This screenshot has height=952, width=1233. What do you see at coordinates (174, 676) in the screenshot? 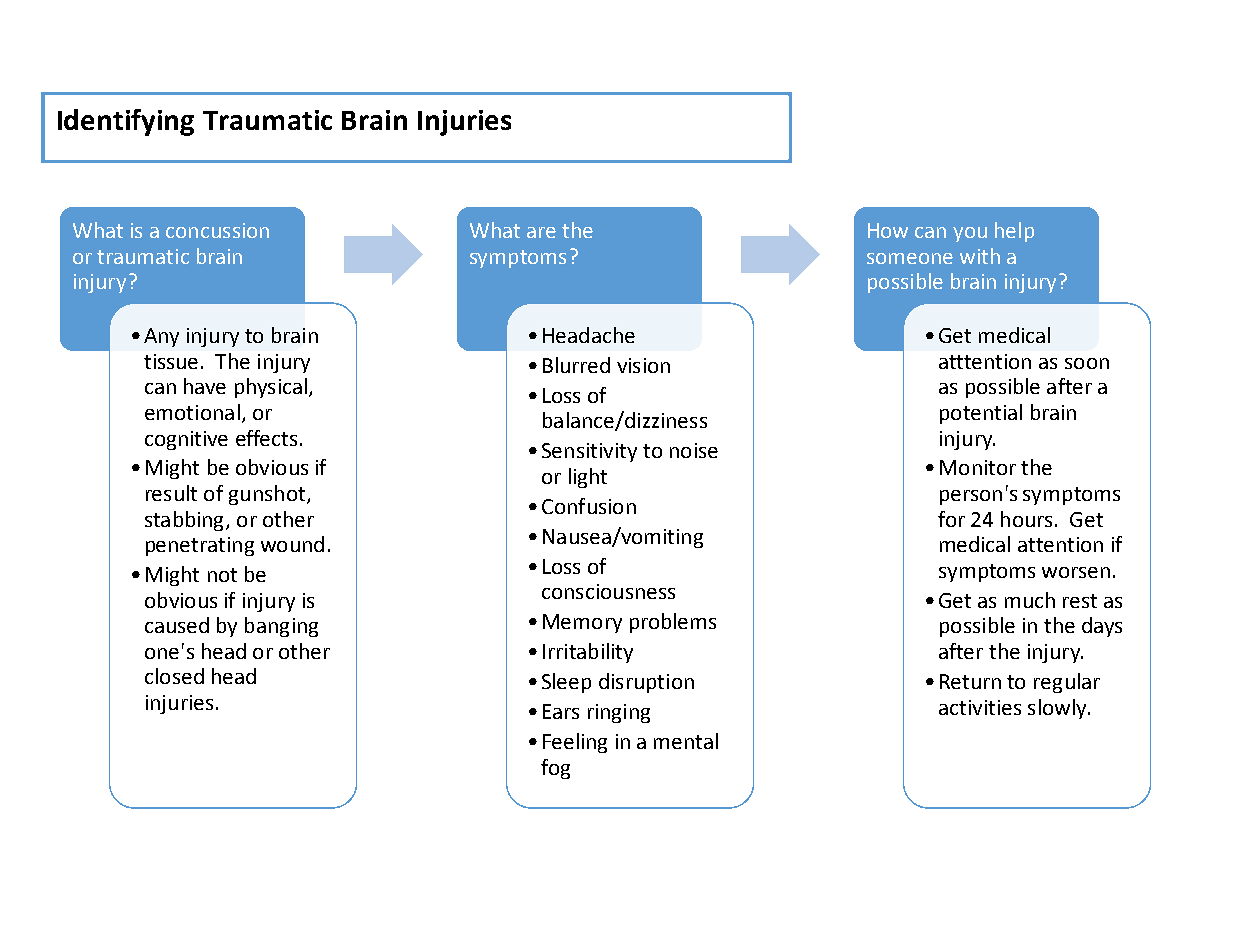
I see `closed` at bounding box center [174, 676].
